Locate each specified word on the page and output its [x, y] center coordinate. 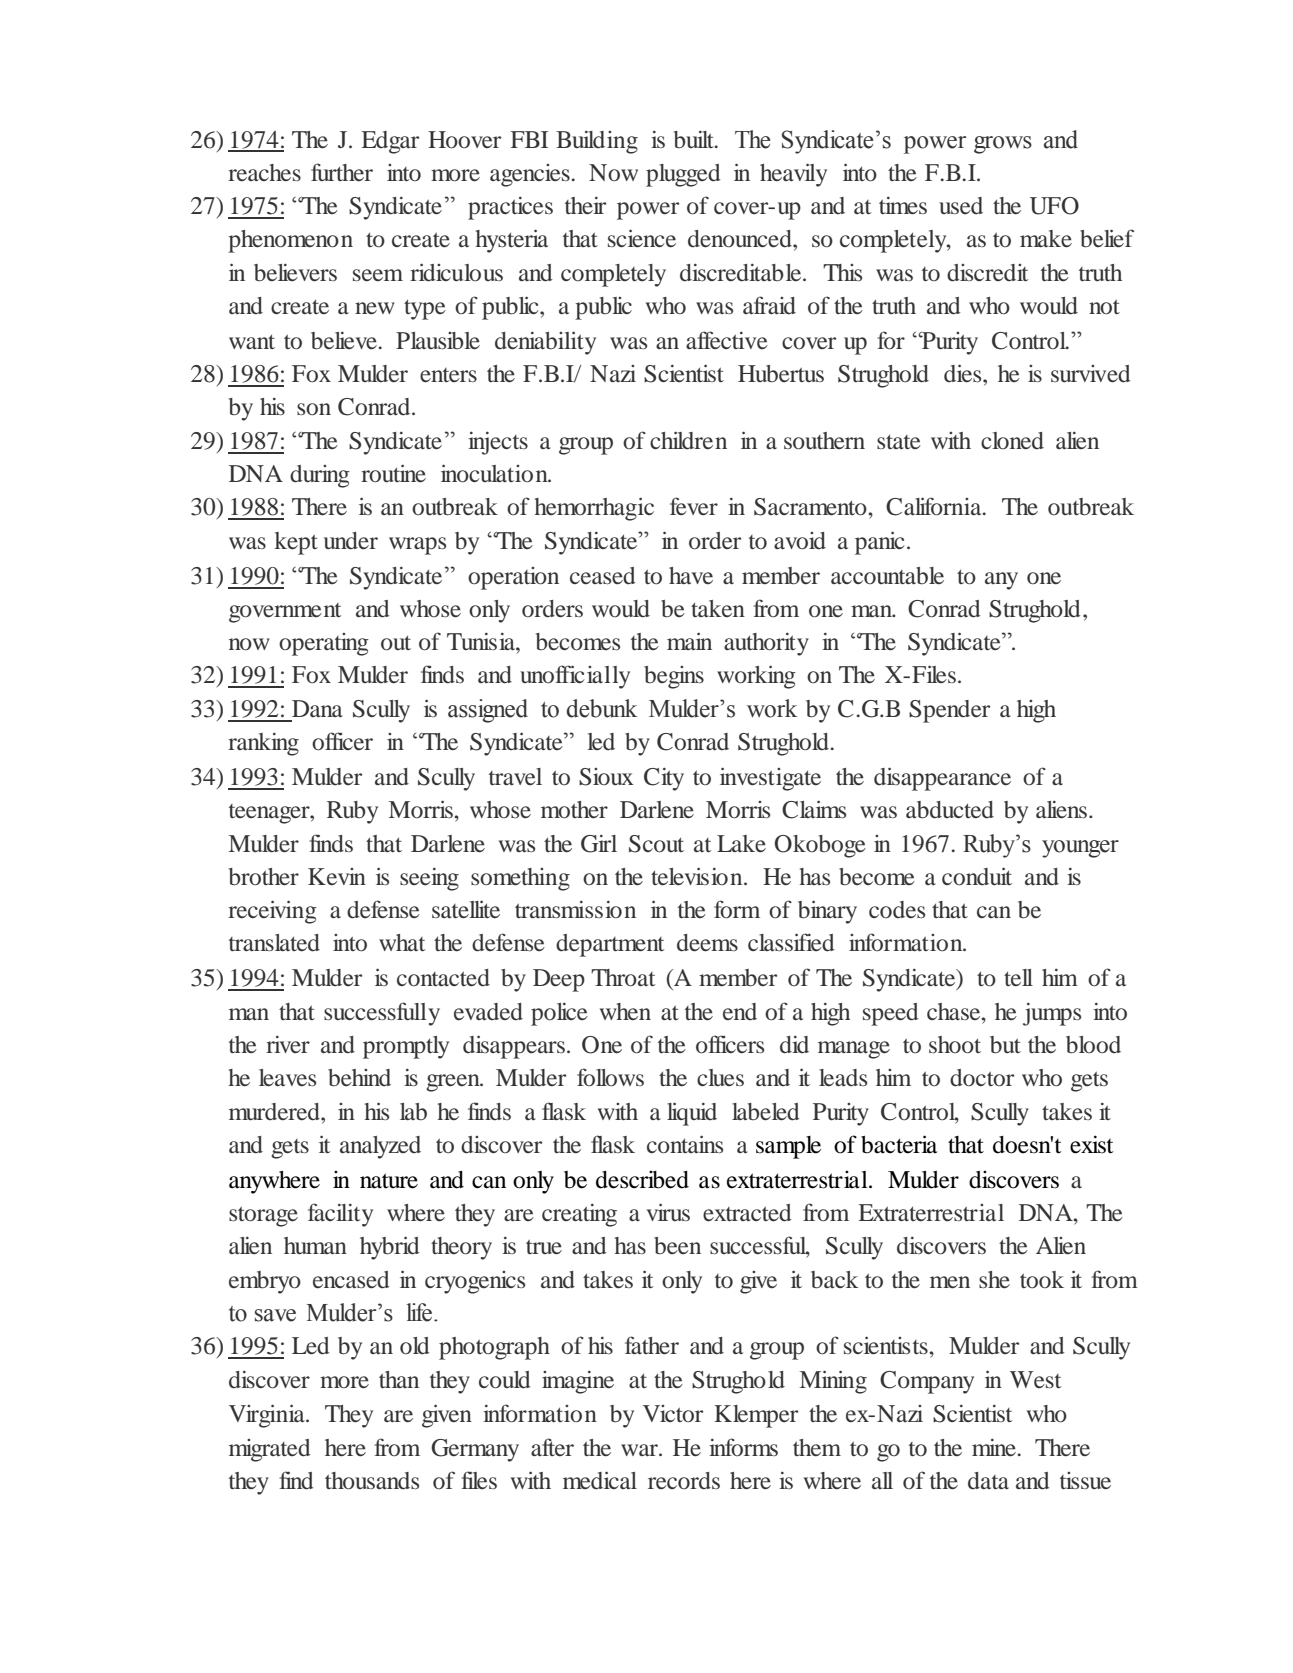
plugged [683, 175]
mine [994, 1448]
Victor [673, 1413]
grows [1003, 145]
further [342, 172]
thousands [372, 1481]
